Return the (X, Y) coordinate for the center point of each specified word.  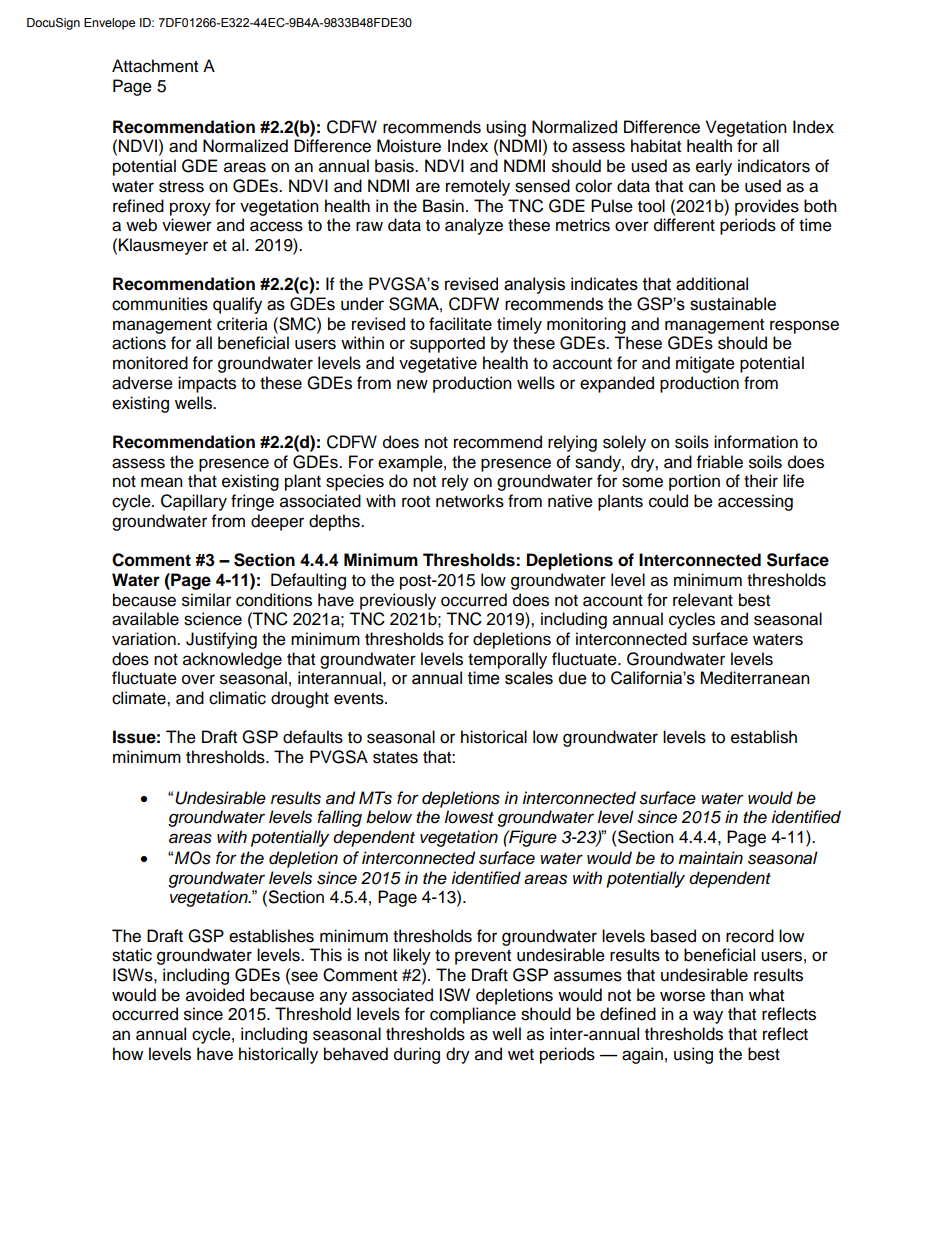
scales (529, 678)
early (714, 167)
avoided (215, 995)
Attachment (155, 66)
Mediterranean (755, 678)
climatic (237, 698)
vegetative (438, 364)
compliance (473, 1015)
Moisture (409, 146)
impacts (207, 384)
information (756, 442)
